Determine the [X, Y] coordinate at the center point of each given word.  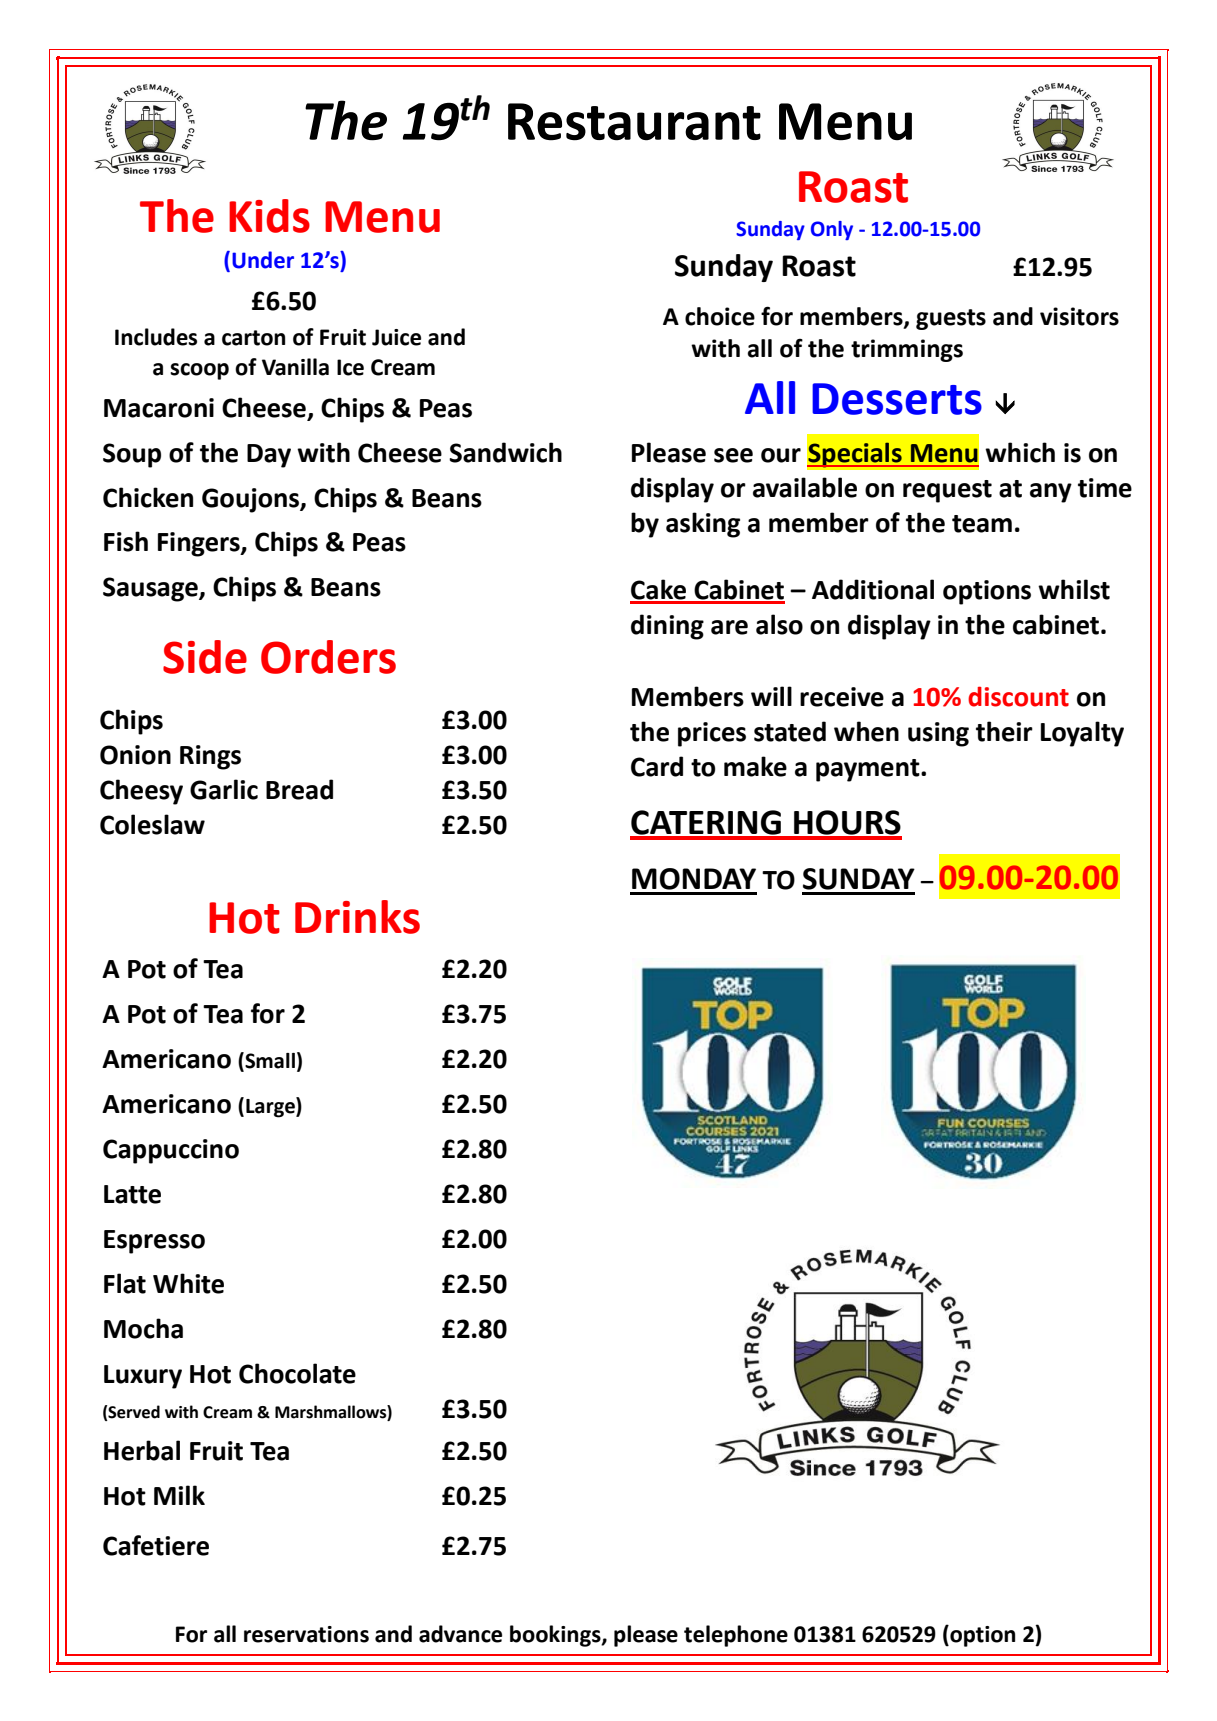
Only [832, 230]
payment [869, 770]
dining [667, 627]
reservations [306, 1634]
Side [205, 657]
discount [1018, 696]
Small [269, 1061]
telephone [736, 1636]
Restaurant [634, 122]
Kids [269, 216]
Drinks [357, 917]
